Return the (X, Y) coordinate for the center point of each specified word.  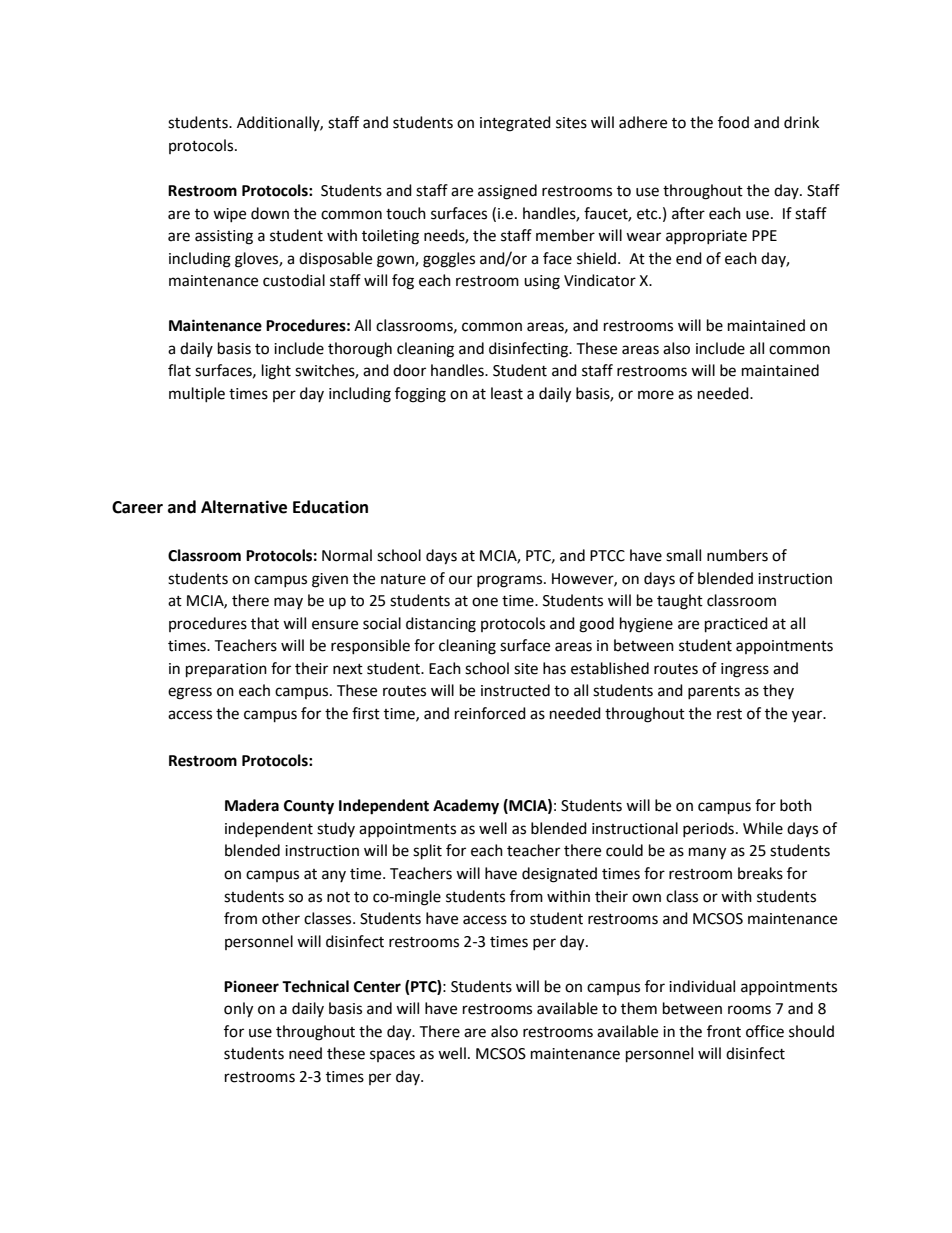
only (238, 1010)
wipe (229, 215)
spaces (392, 1056)
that (265, 623)
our (460, 580)
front (724, 1031)
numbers (737, 555)
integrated (515, 124)
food (733, 122)
